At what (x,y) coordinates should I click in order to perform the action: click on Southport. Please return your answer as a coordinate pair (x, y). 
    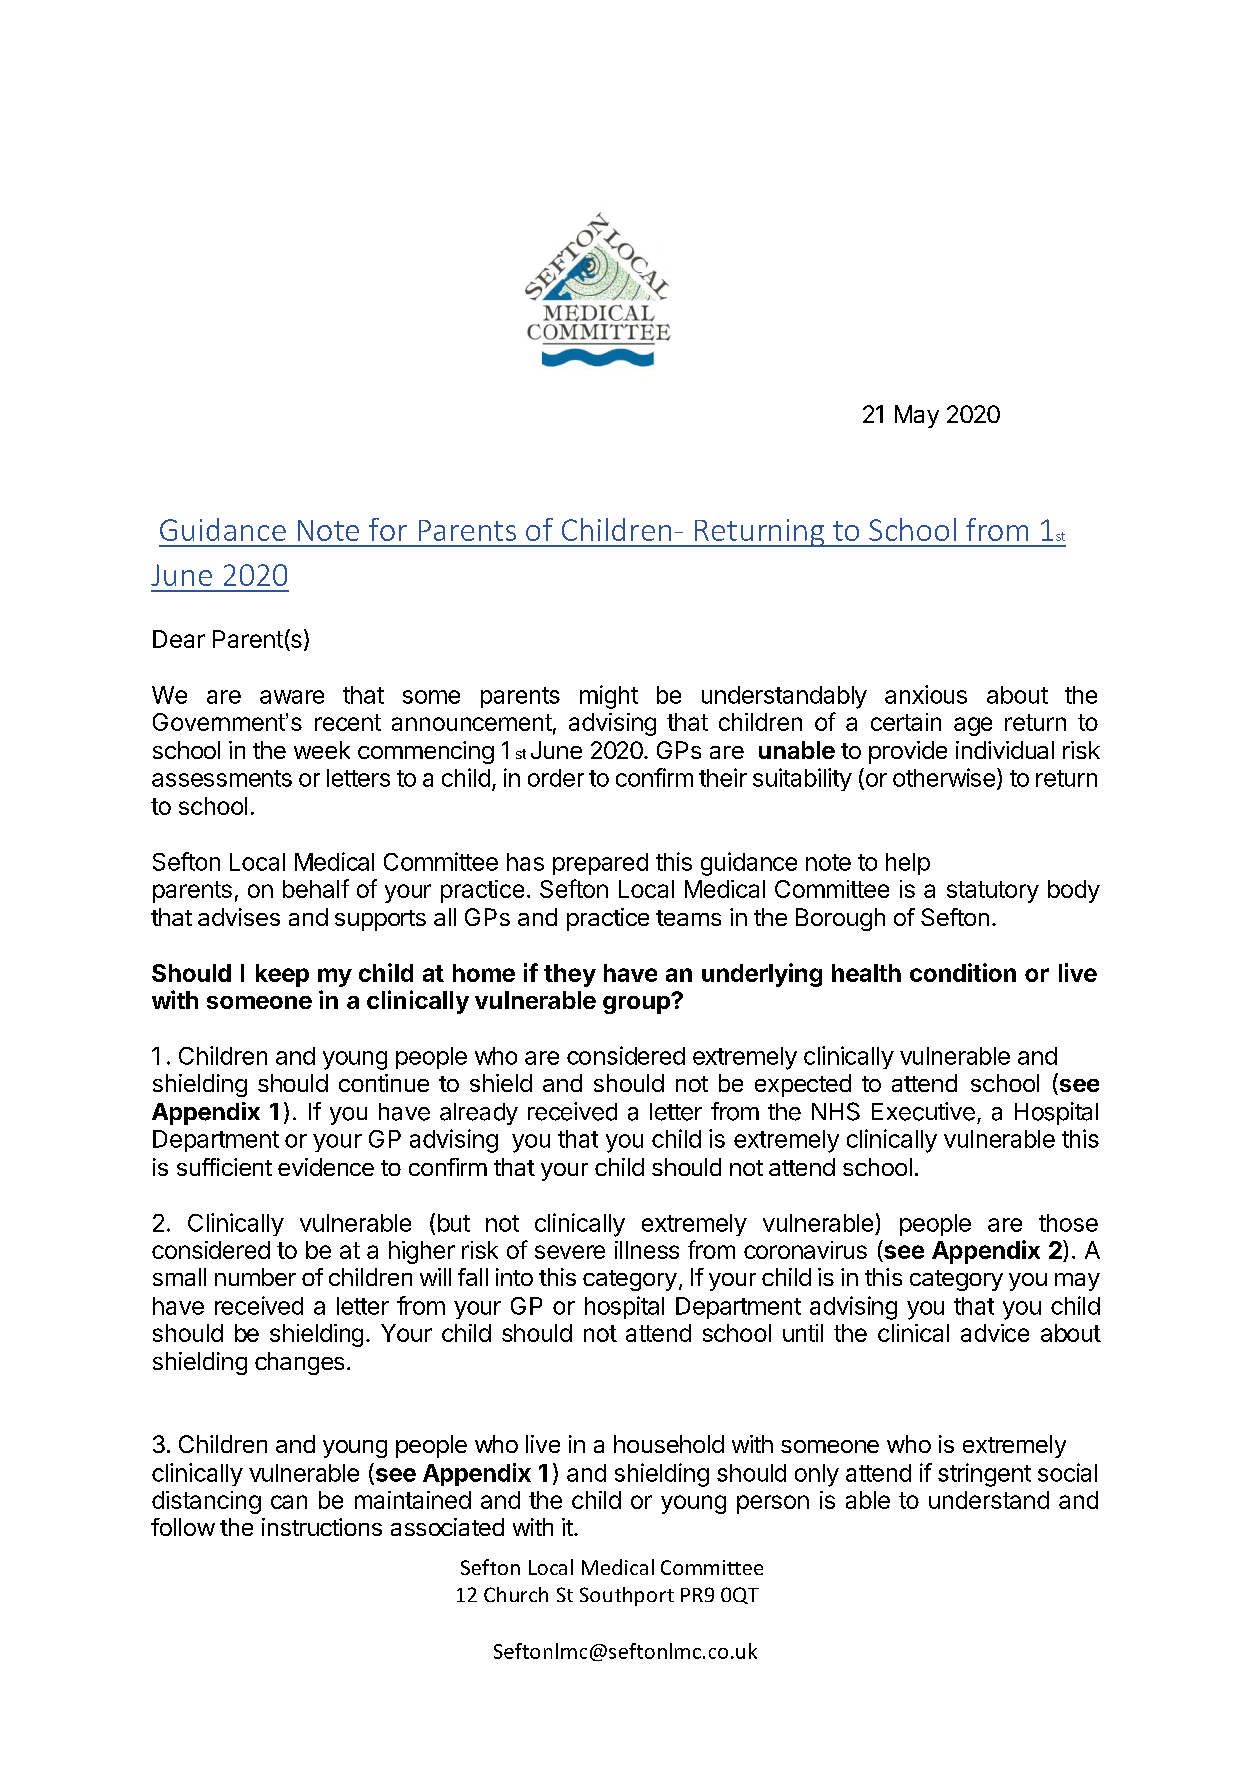
    Looking at the image, I should click on (627, 1596).
